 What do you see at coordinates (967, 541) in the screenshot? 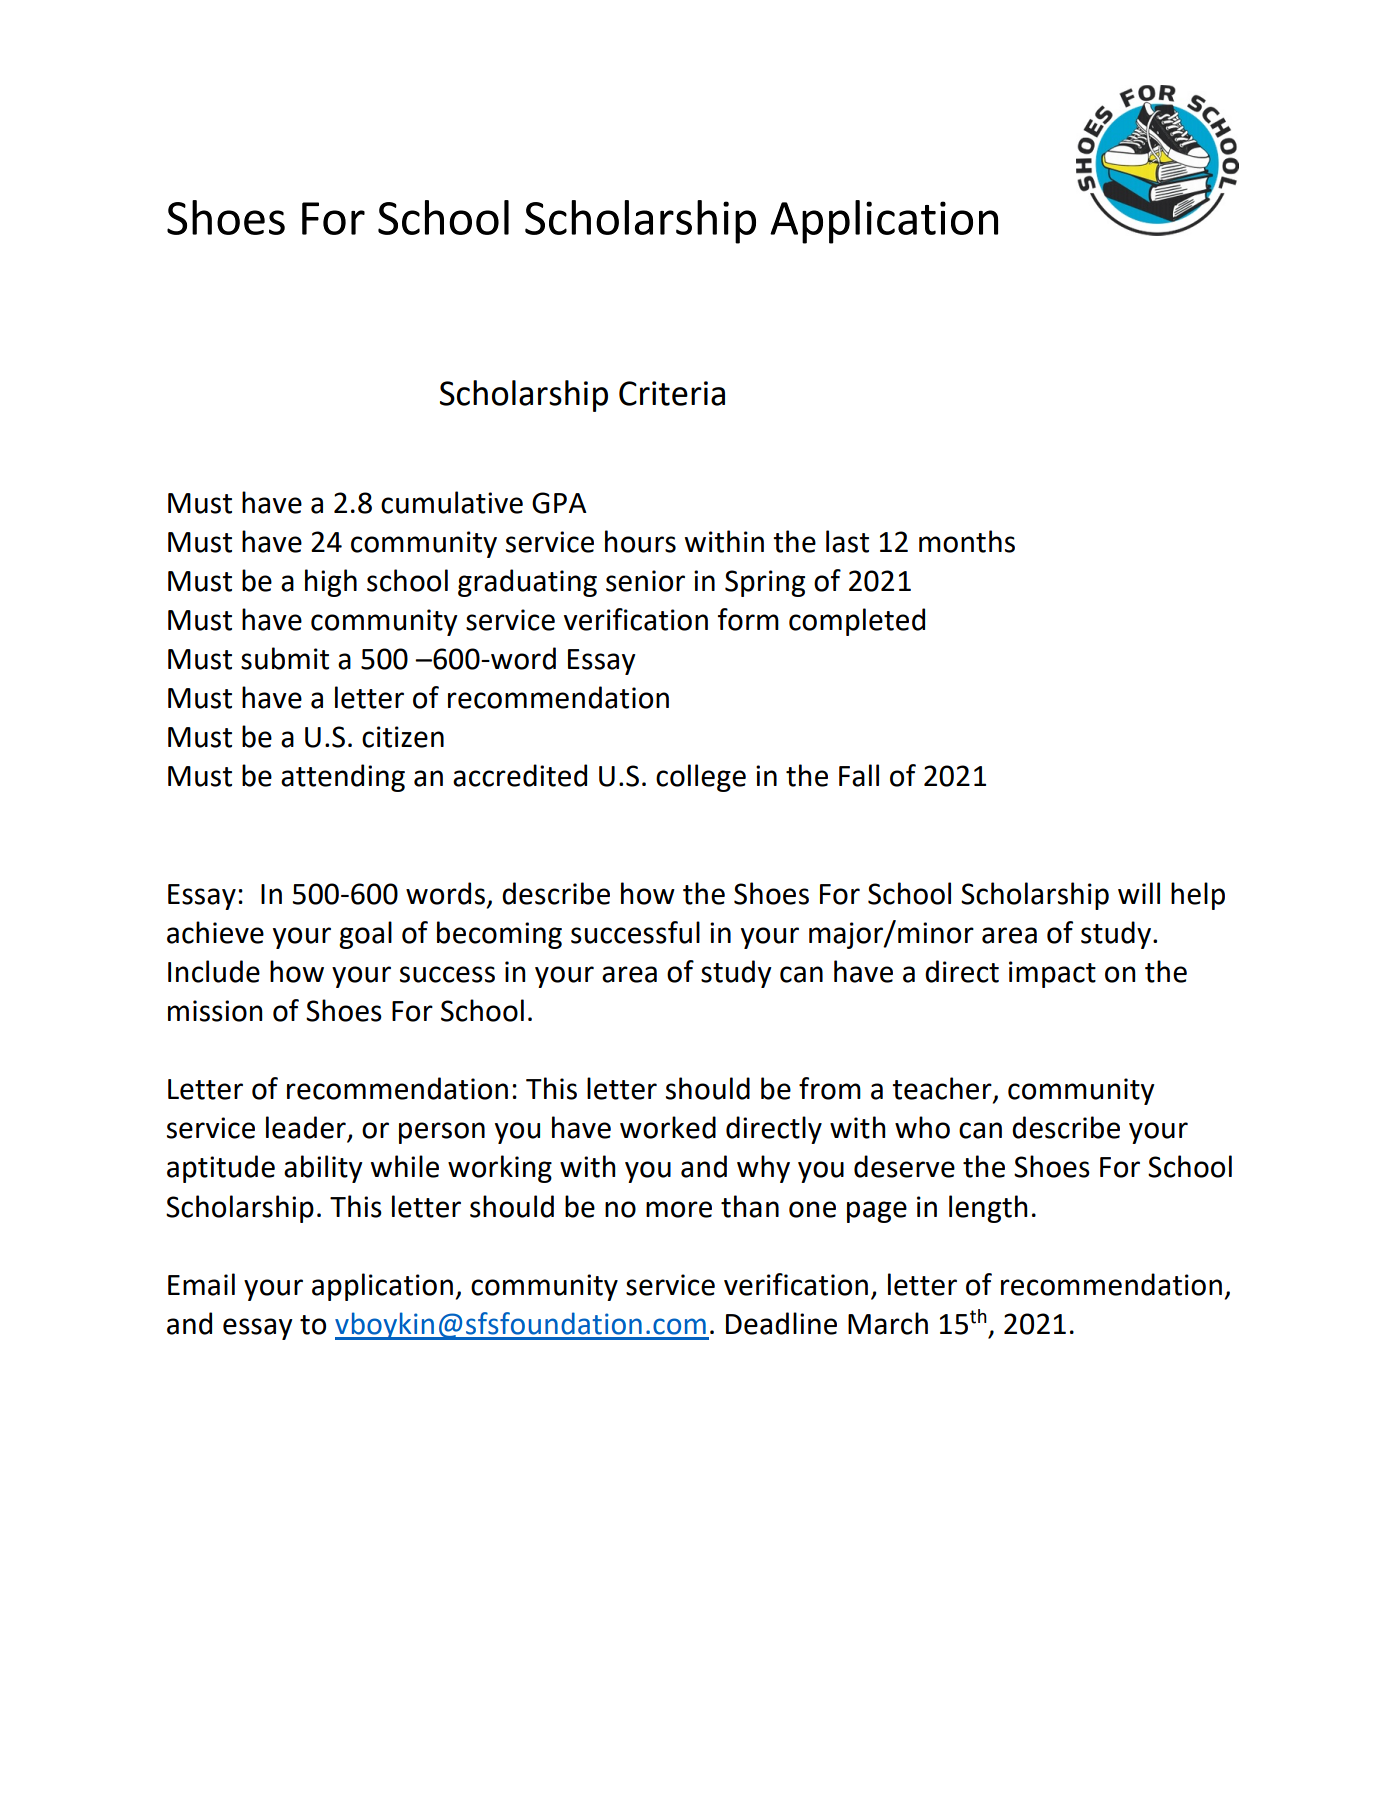
I see `months` at bounding box center [967, 541].
